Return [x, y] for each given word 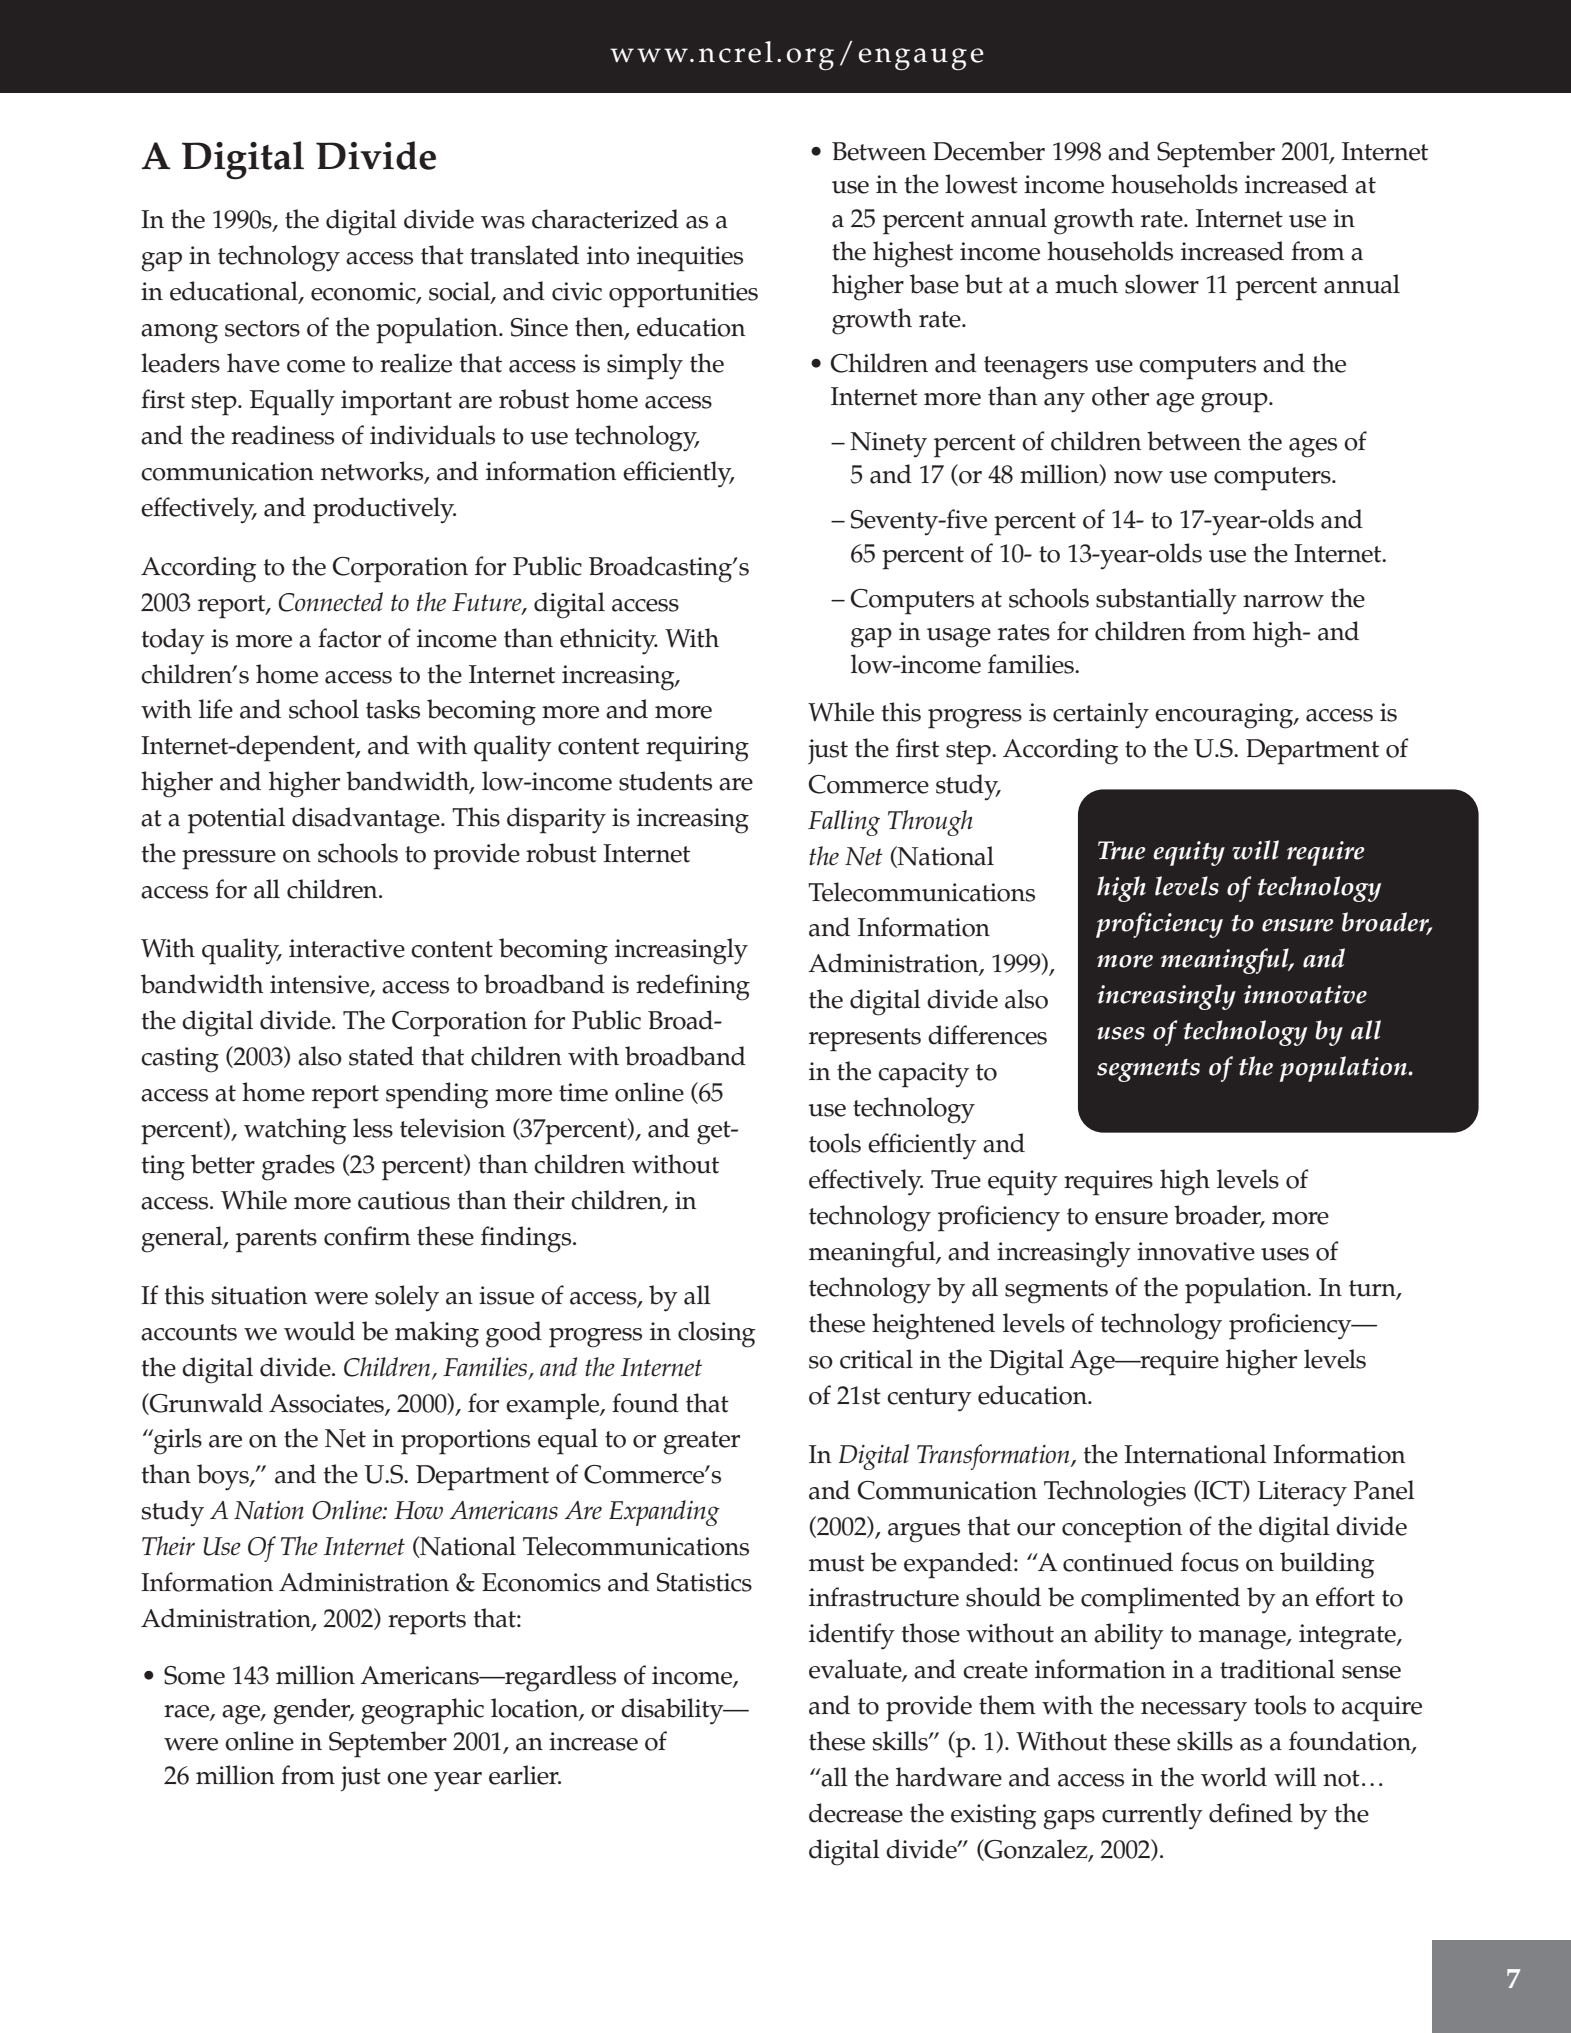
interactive [347, 948]
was [503, 222]
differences [987, 1035]
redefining [693, 987]
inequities [690, 259]
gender [313, 1711]
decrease [856, 1813]
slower [1162, 284]
